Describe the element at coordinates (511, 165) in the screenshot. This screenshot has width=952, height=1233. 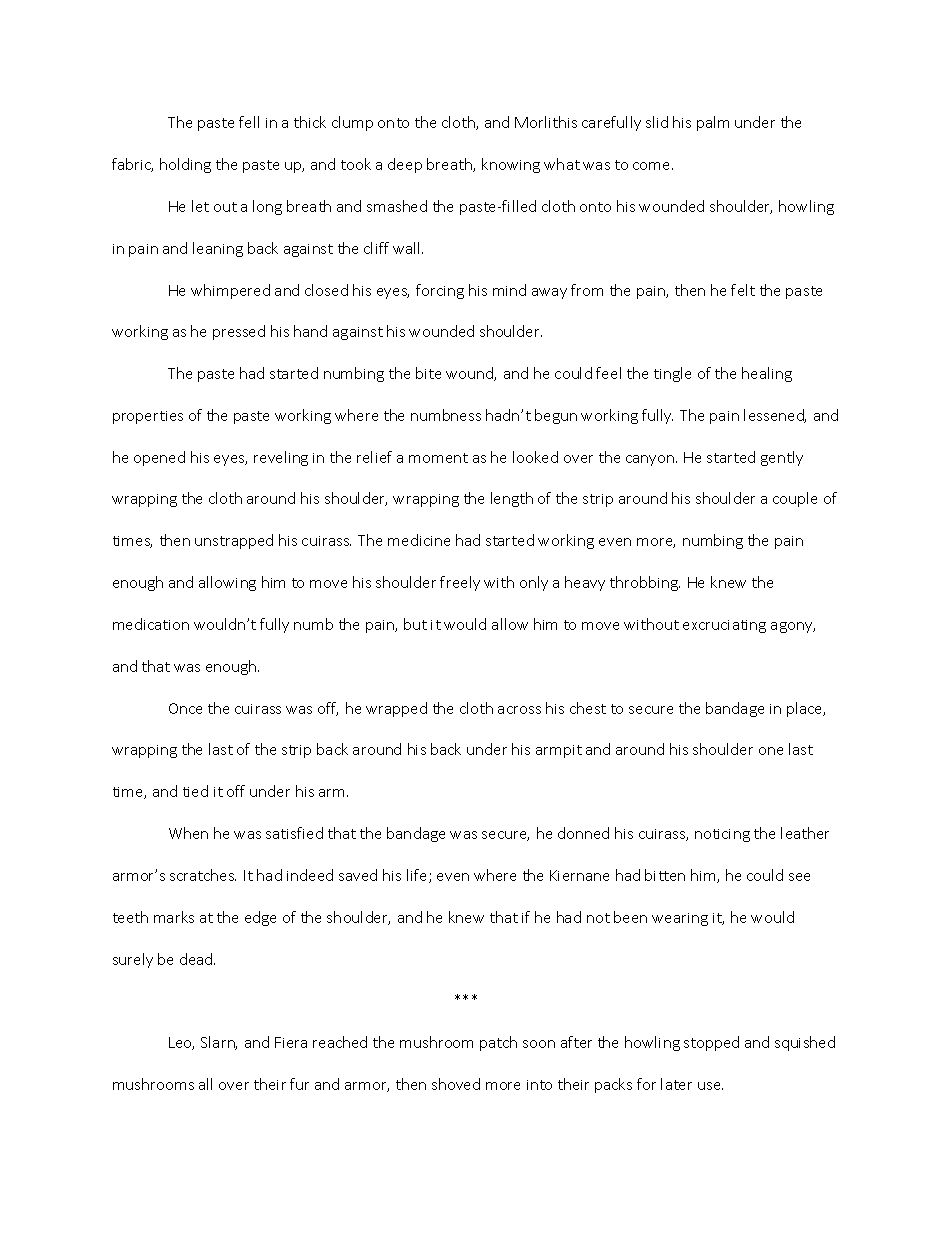
I see `knowing` at that location.
